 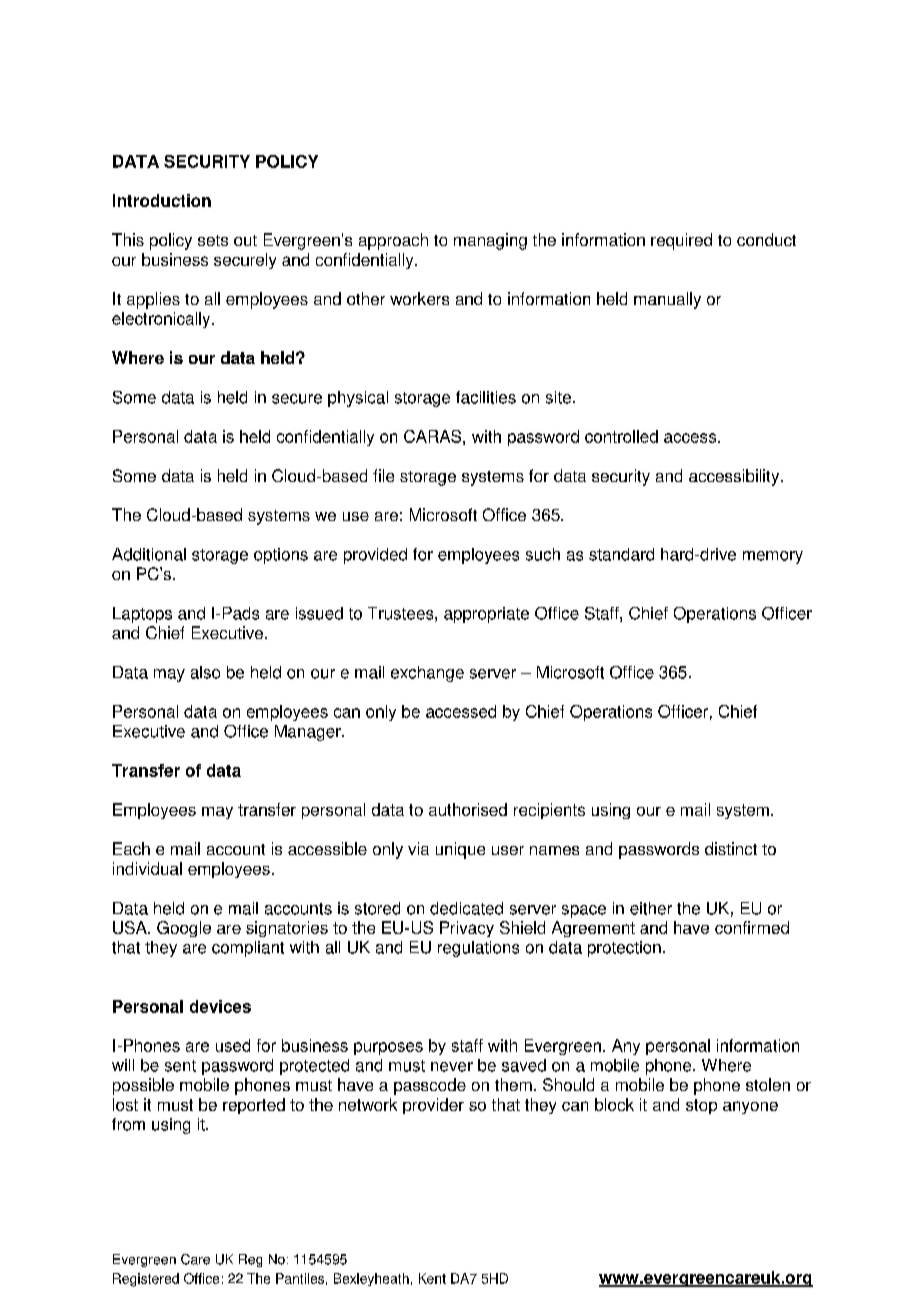 I want to click on dedicated, so click(x=466, y=908).
